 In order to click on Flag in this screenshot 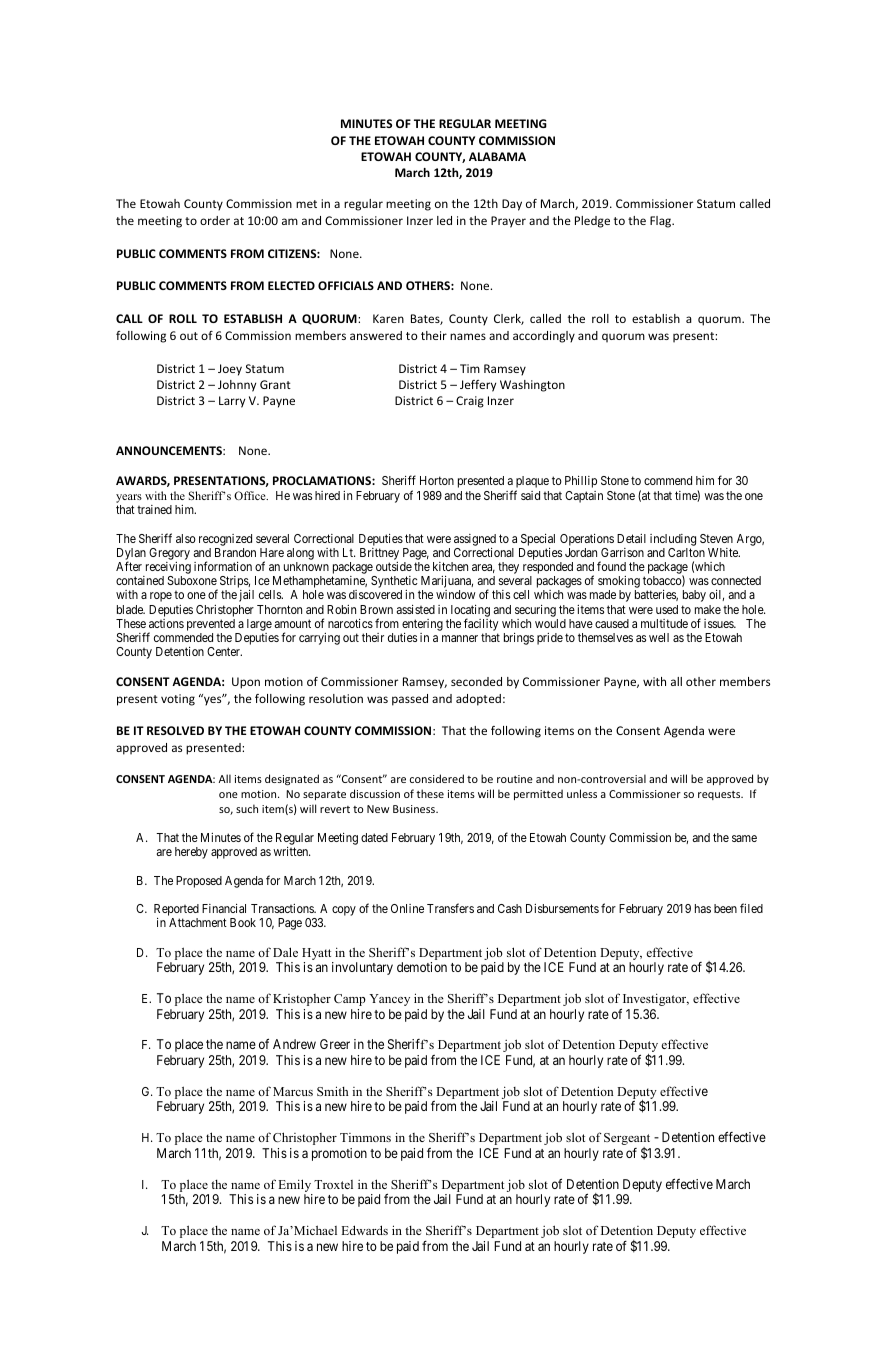, I will do `click(662, 222)`.
